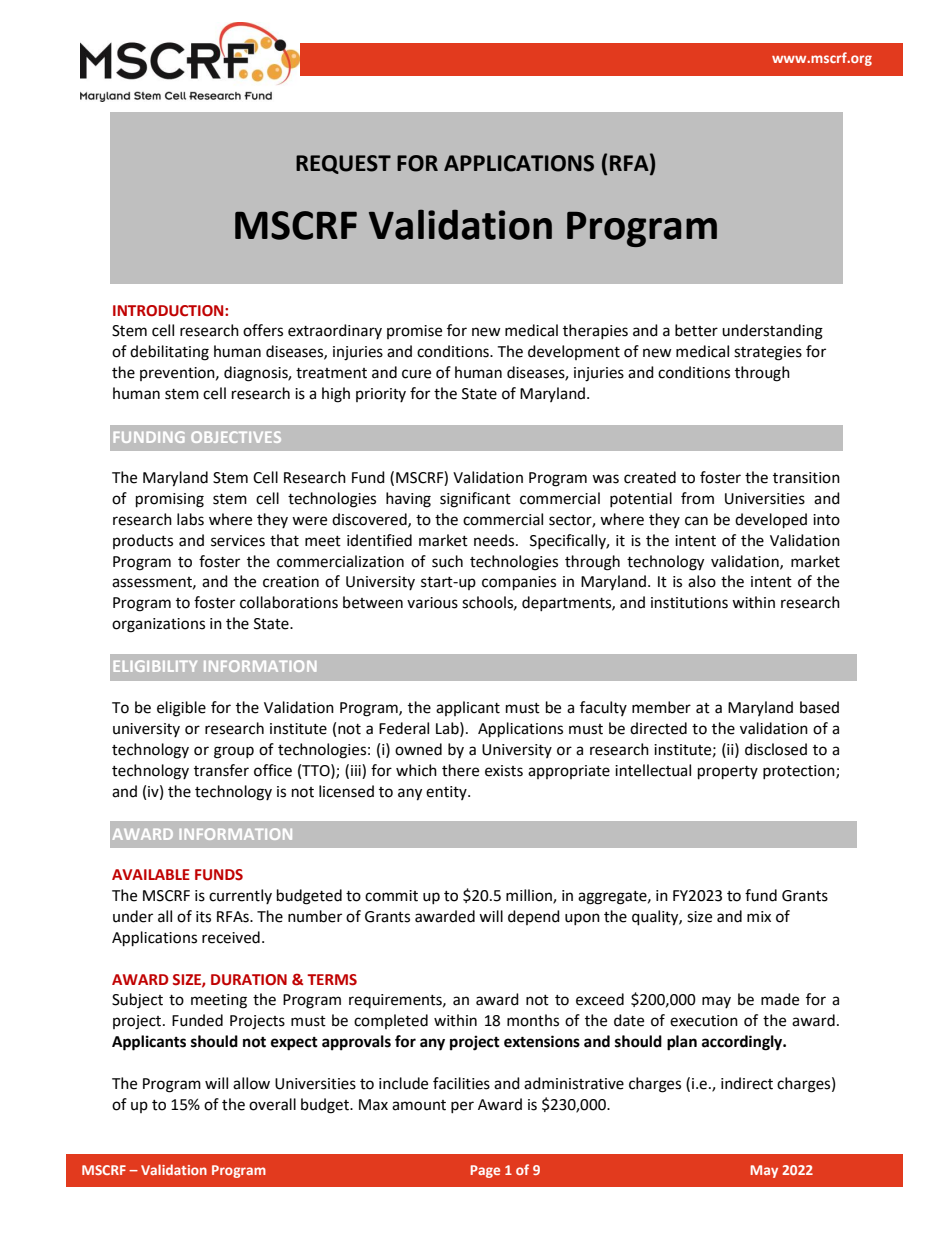 This screenshot has height=1233, width=952. Describe the element at coordinates (475, 500) in the screenshot. I see `significant` at that location.
